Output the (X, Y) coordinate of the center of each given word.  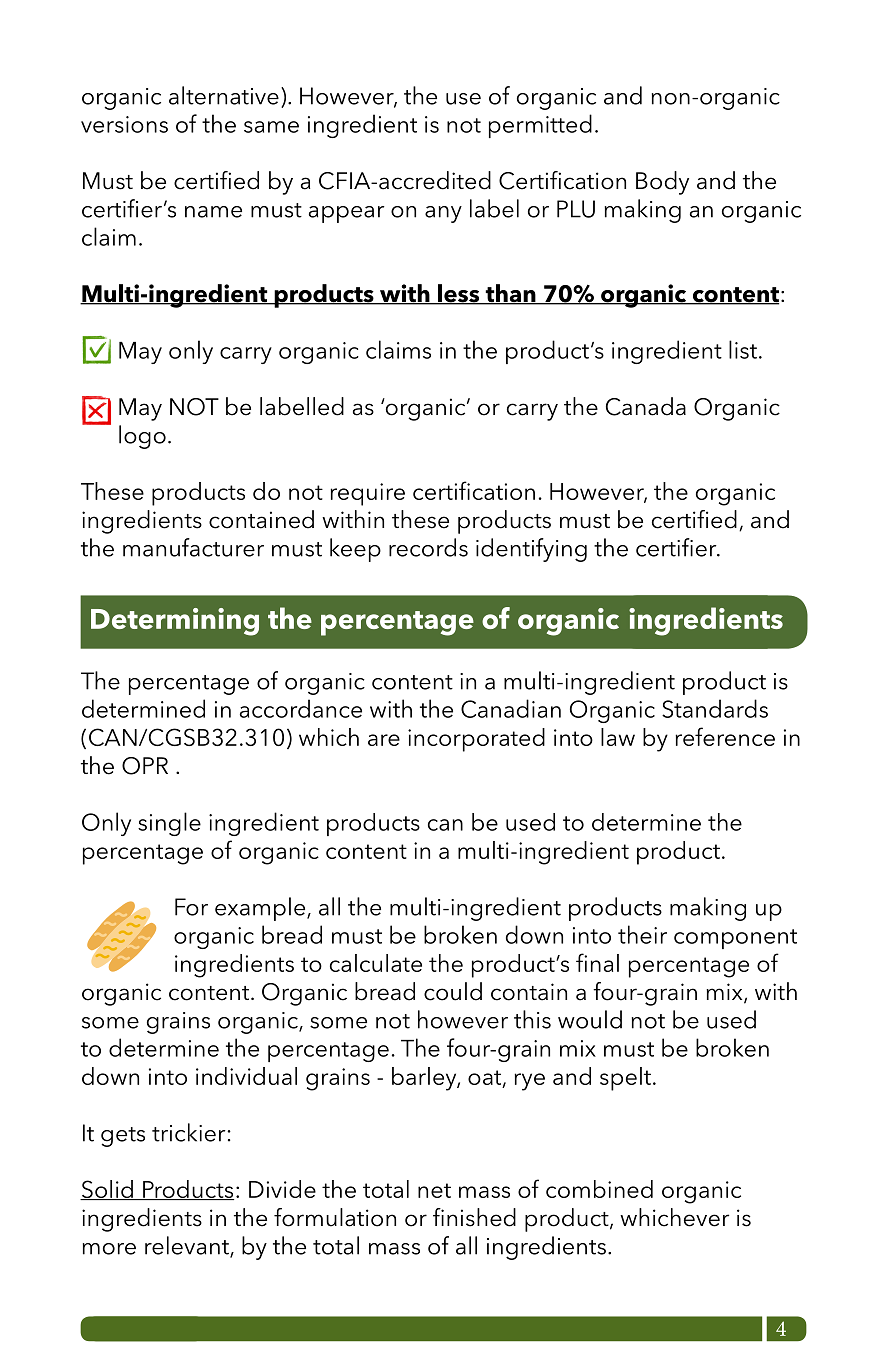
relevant (188, 1246)
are (384, 740)
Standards (715, 708)
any (443, 214)
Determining (175, 622)
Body (662, 183)
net (434, 1190)
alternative (224, 95)
